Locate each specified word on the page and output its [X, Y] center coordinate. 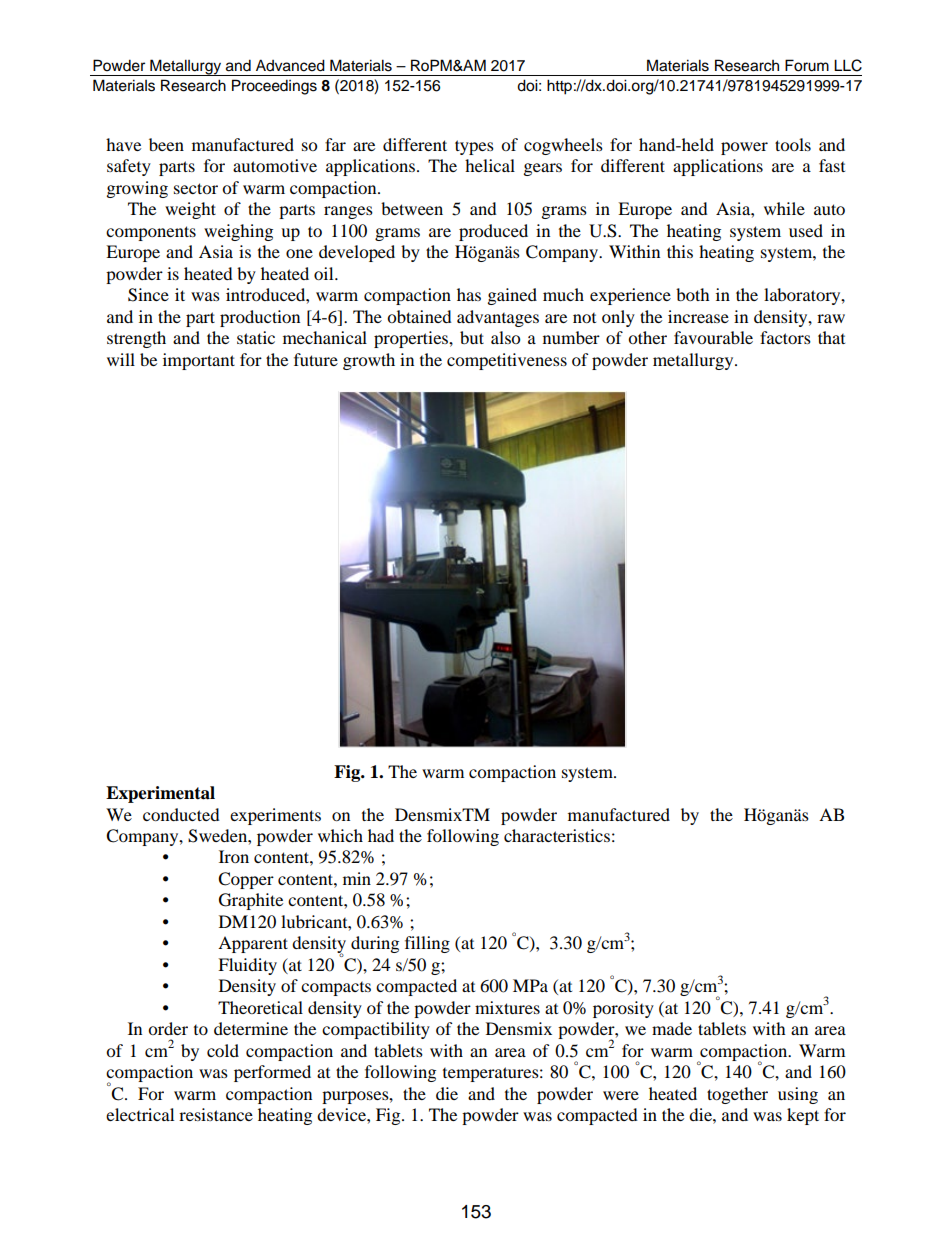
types [474, 147]
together [737, 1095]
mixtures [507, 1007]
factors [785, 337]
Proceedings [274, 87]
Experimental [160, 794]
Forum [807, 65]
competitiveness [507, 361]
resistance [216, 1114]
